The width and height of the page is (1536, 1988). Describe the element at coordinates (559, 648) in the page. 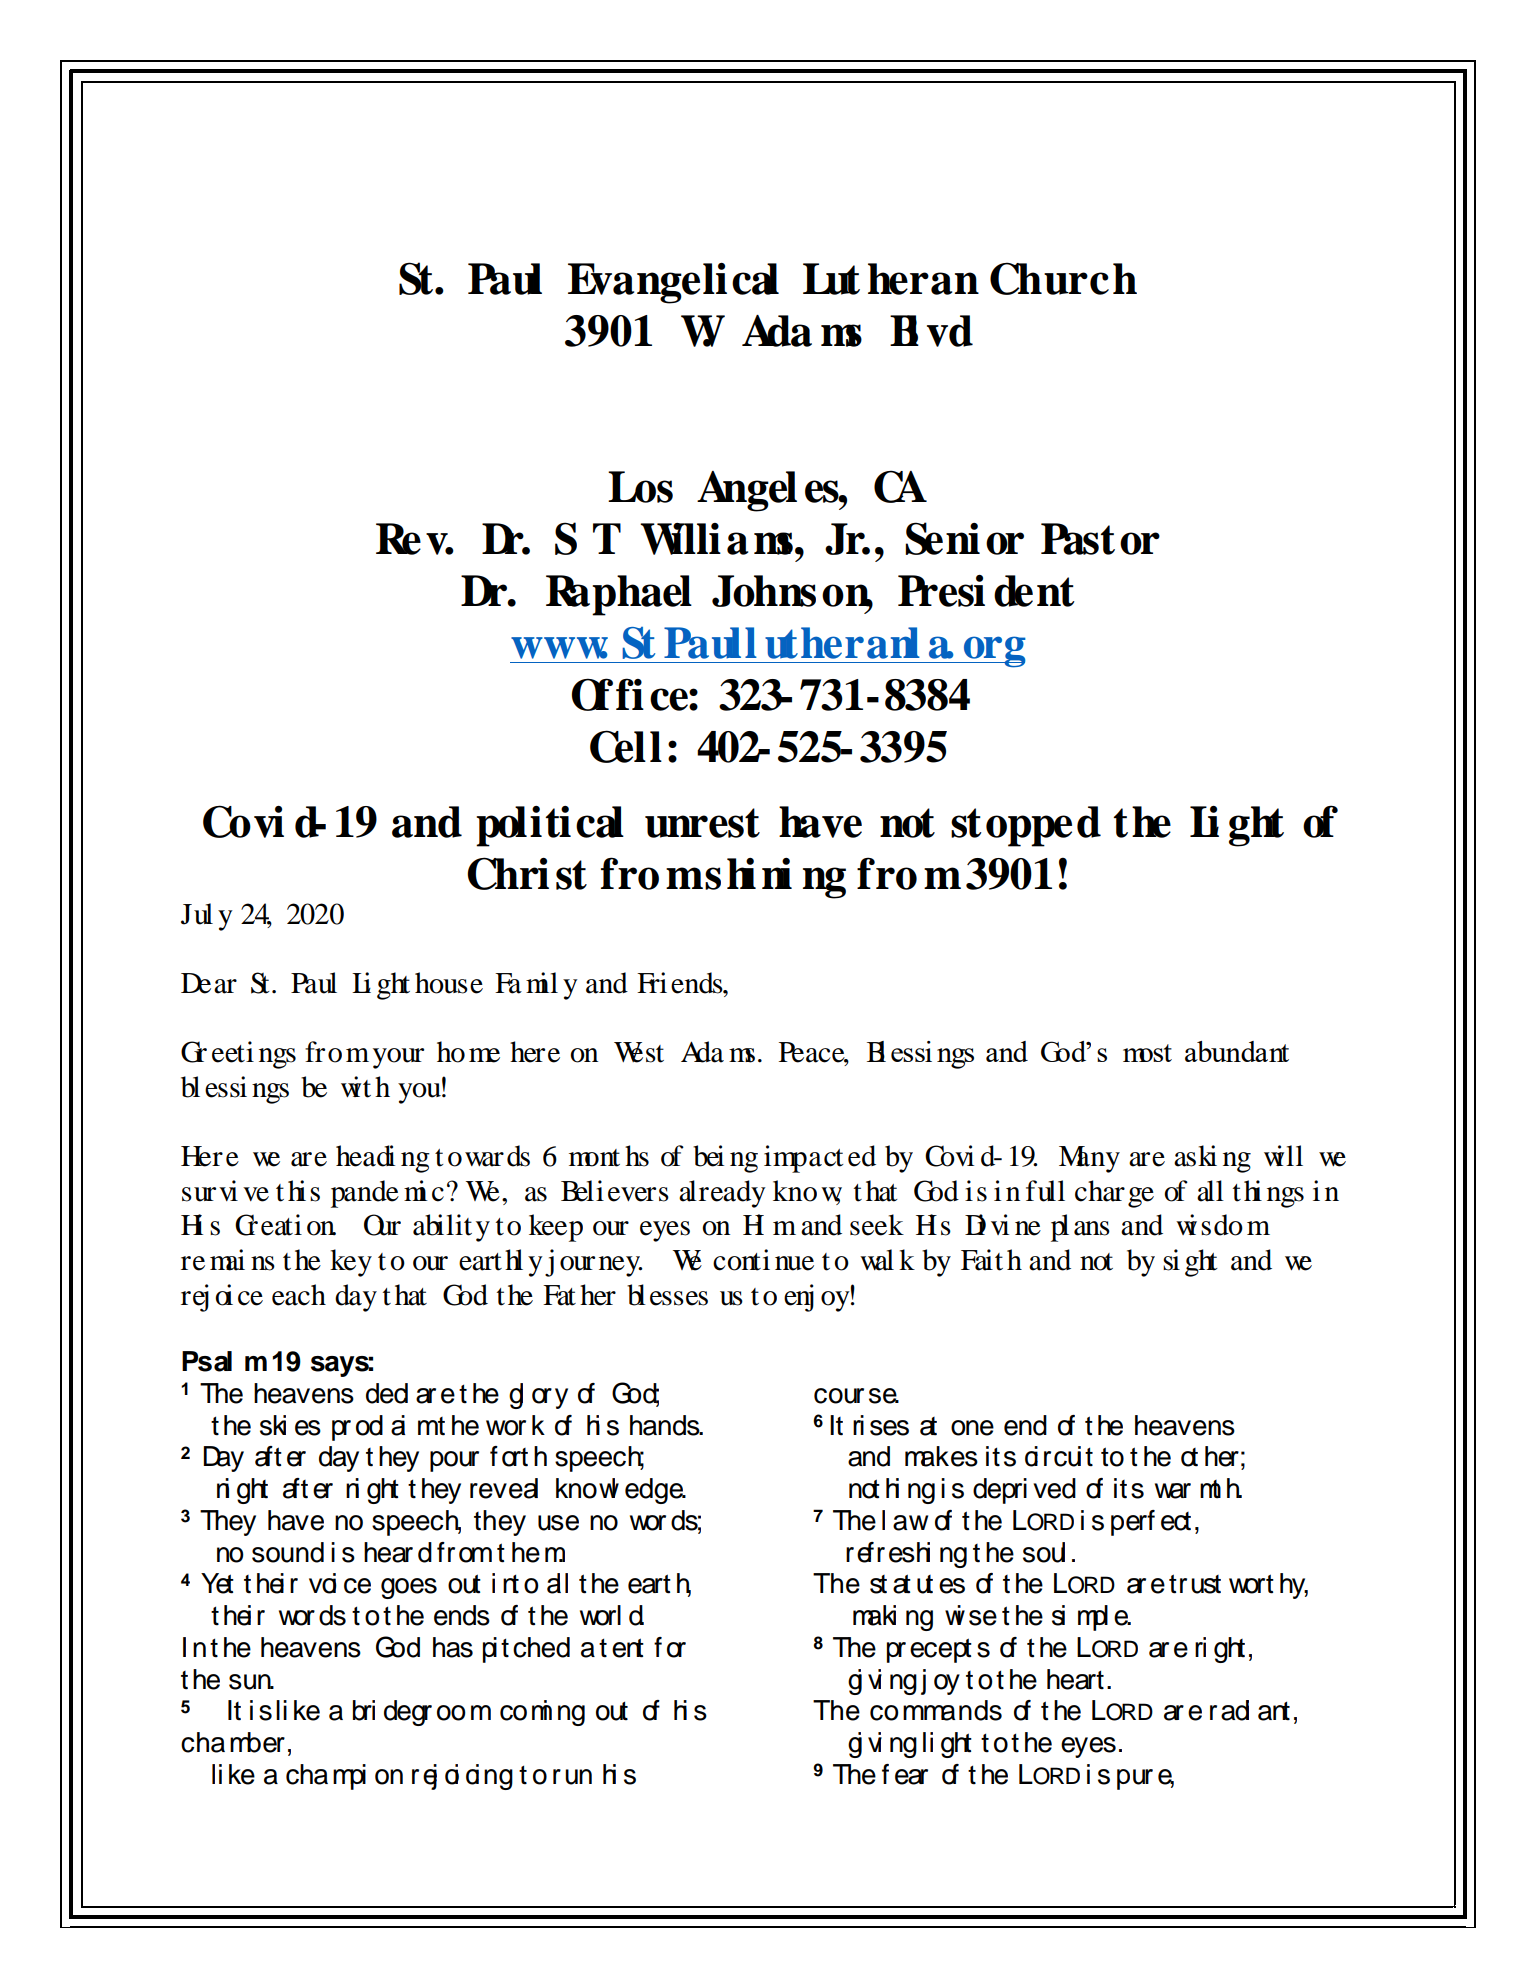

I see `www` at that location.
